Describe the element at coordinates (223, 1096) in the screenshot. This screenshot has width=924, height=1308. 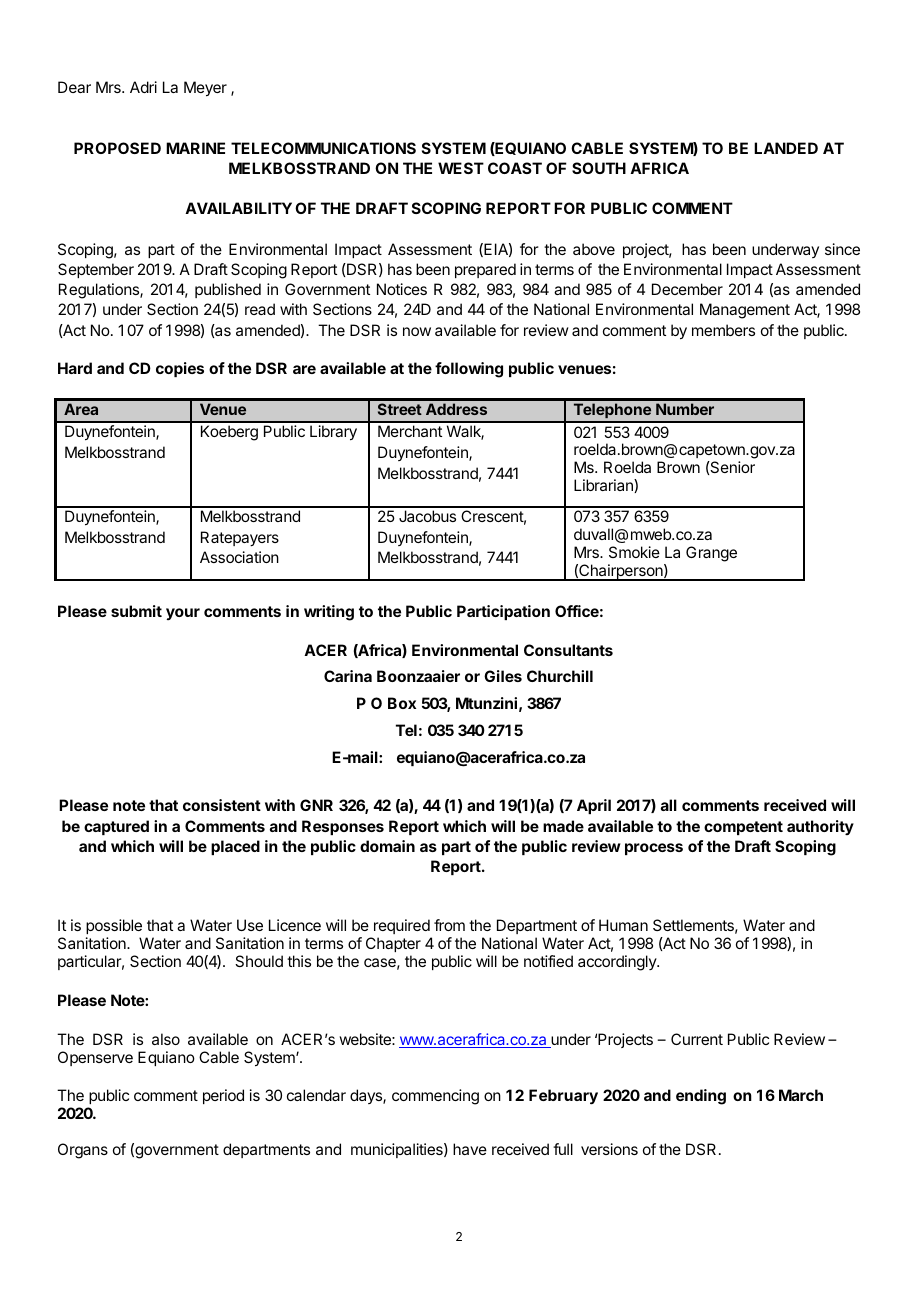
I see `period` at that location.
